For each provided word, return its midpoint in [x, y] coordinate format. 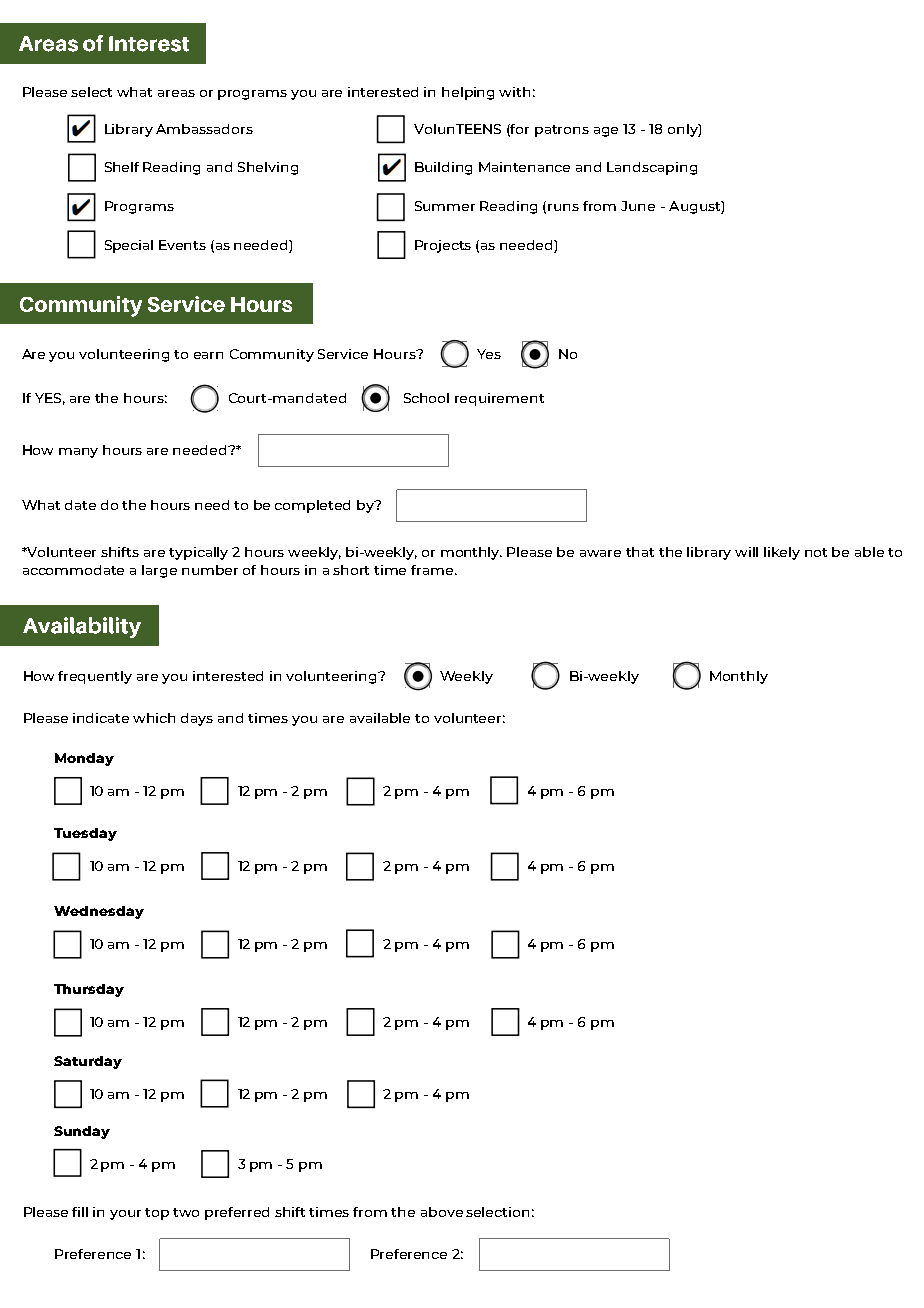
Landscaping [652, 168]
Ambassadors [204, 129]
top [157, 1214]
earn [208, 355]
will [746, 552]
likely [782, 553]
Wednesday [99, 912]
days [197, 719]
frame [433, 570]
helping [468, 93]
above [442, 1212]
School [426, 398]
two [186, 1212]
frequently [95, 677]
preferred [237, 1213]
